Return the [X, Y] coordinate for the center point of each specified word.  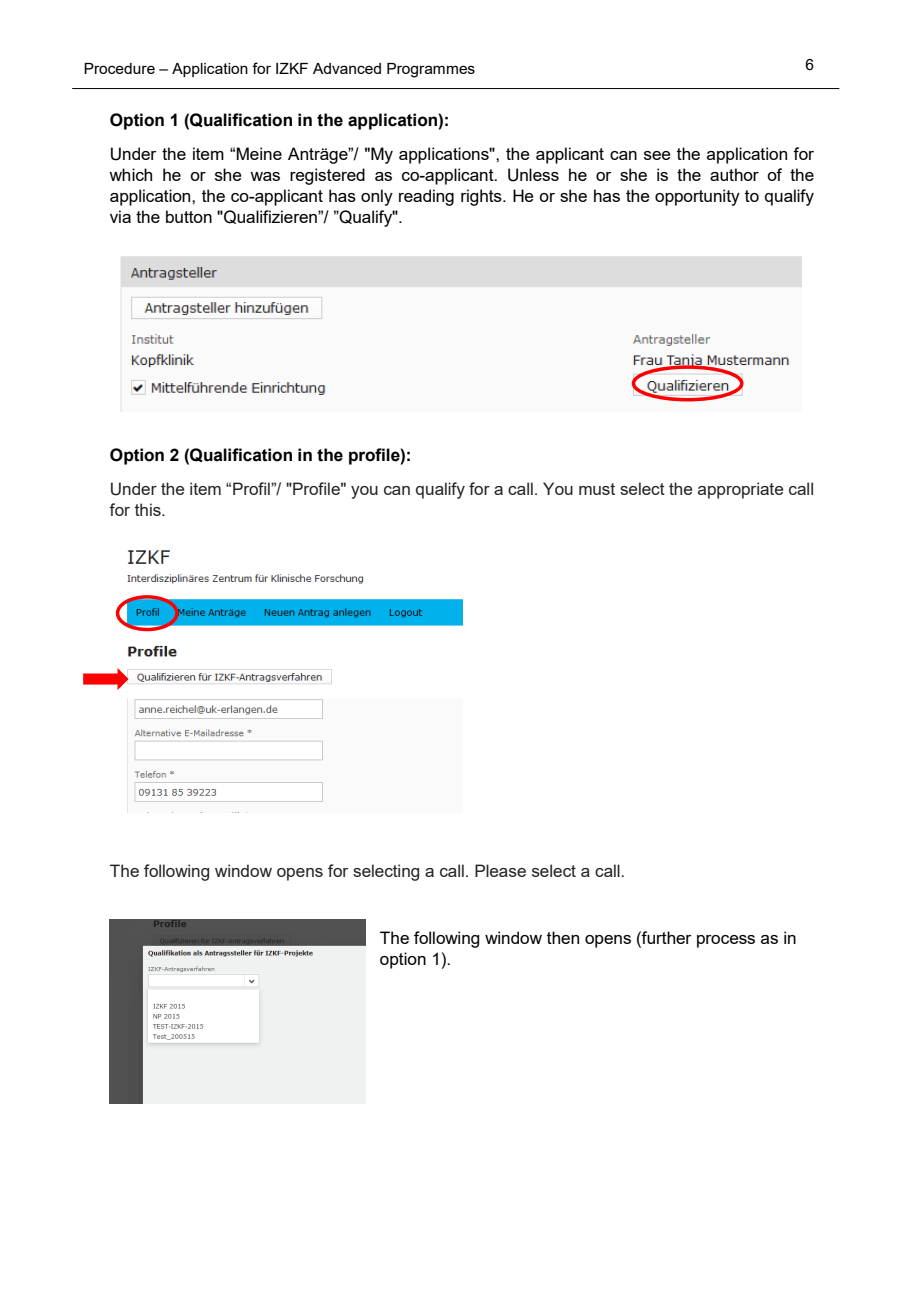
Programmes [431, 70]
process [726, 941]
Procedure [119, 68]
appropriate [740, 490]
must [597, 489]
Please [500, 870]
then [563, 937]
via [120, 216]
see [657, 155]
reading [426, 197]
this [149, 509]
